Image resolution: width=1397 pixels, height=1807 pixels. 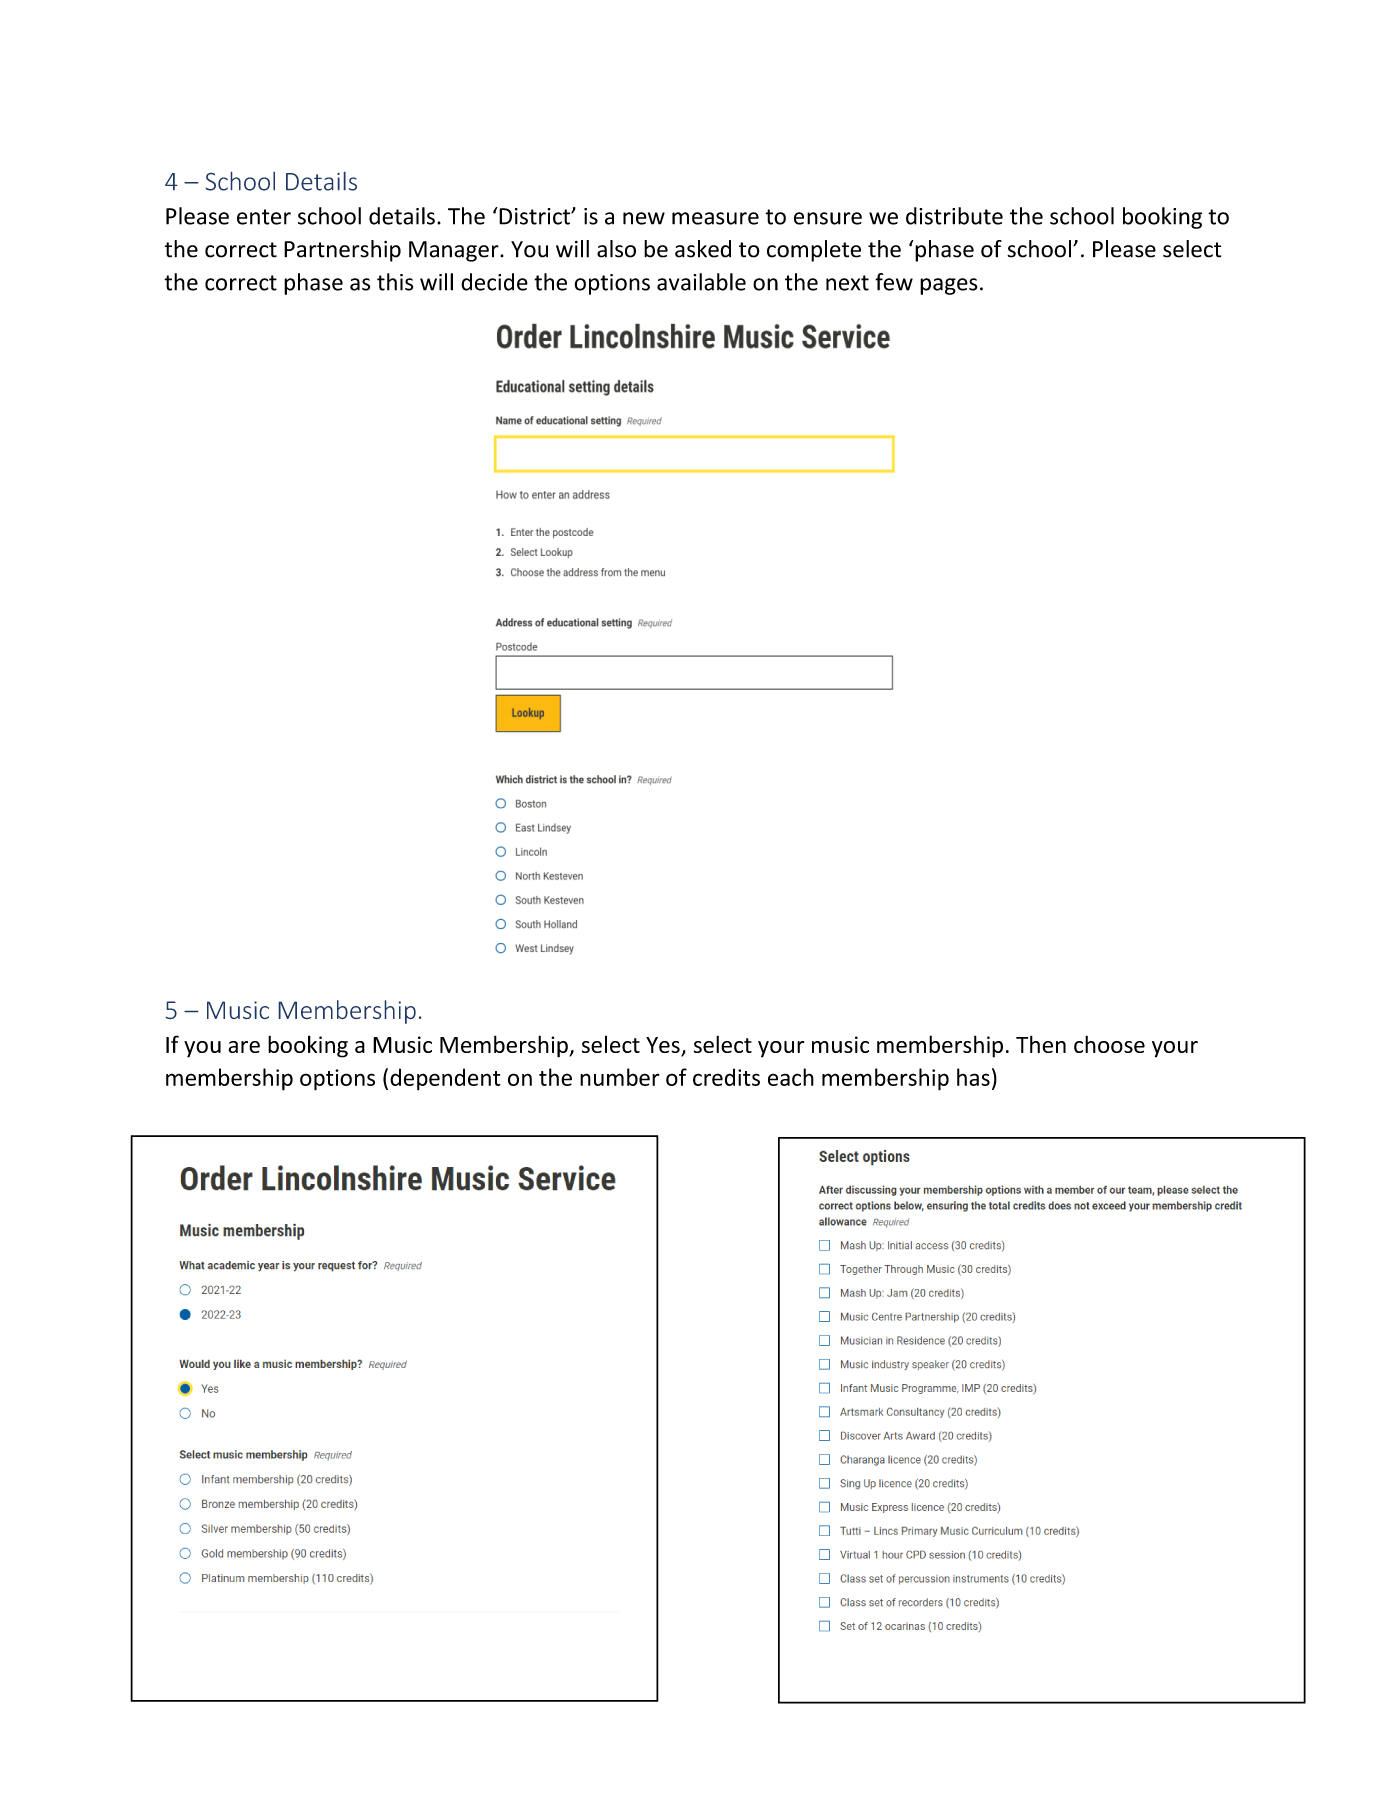 I want to click on Yes, so click(x=664, y=1046).
